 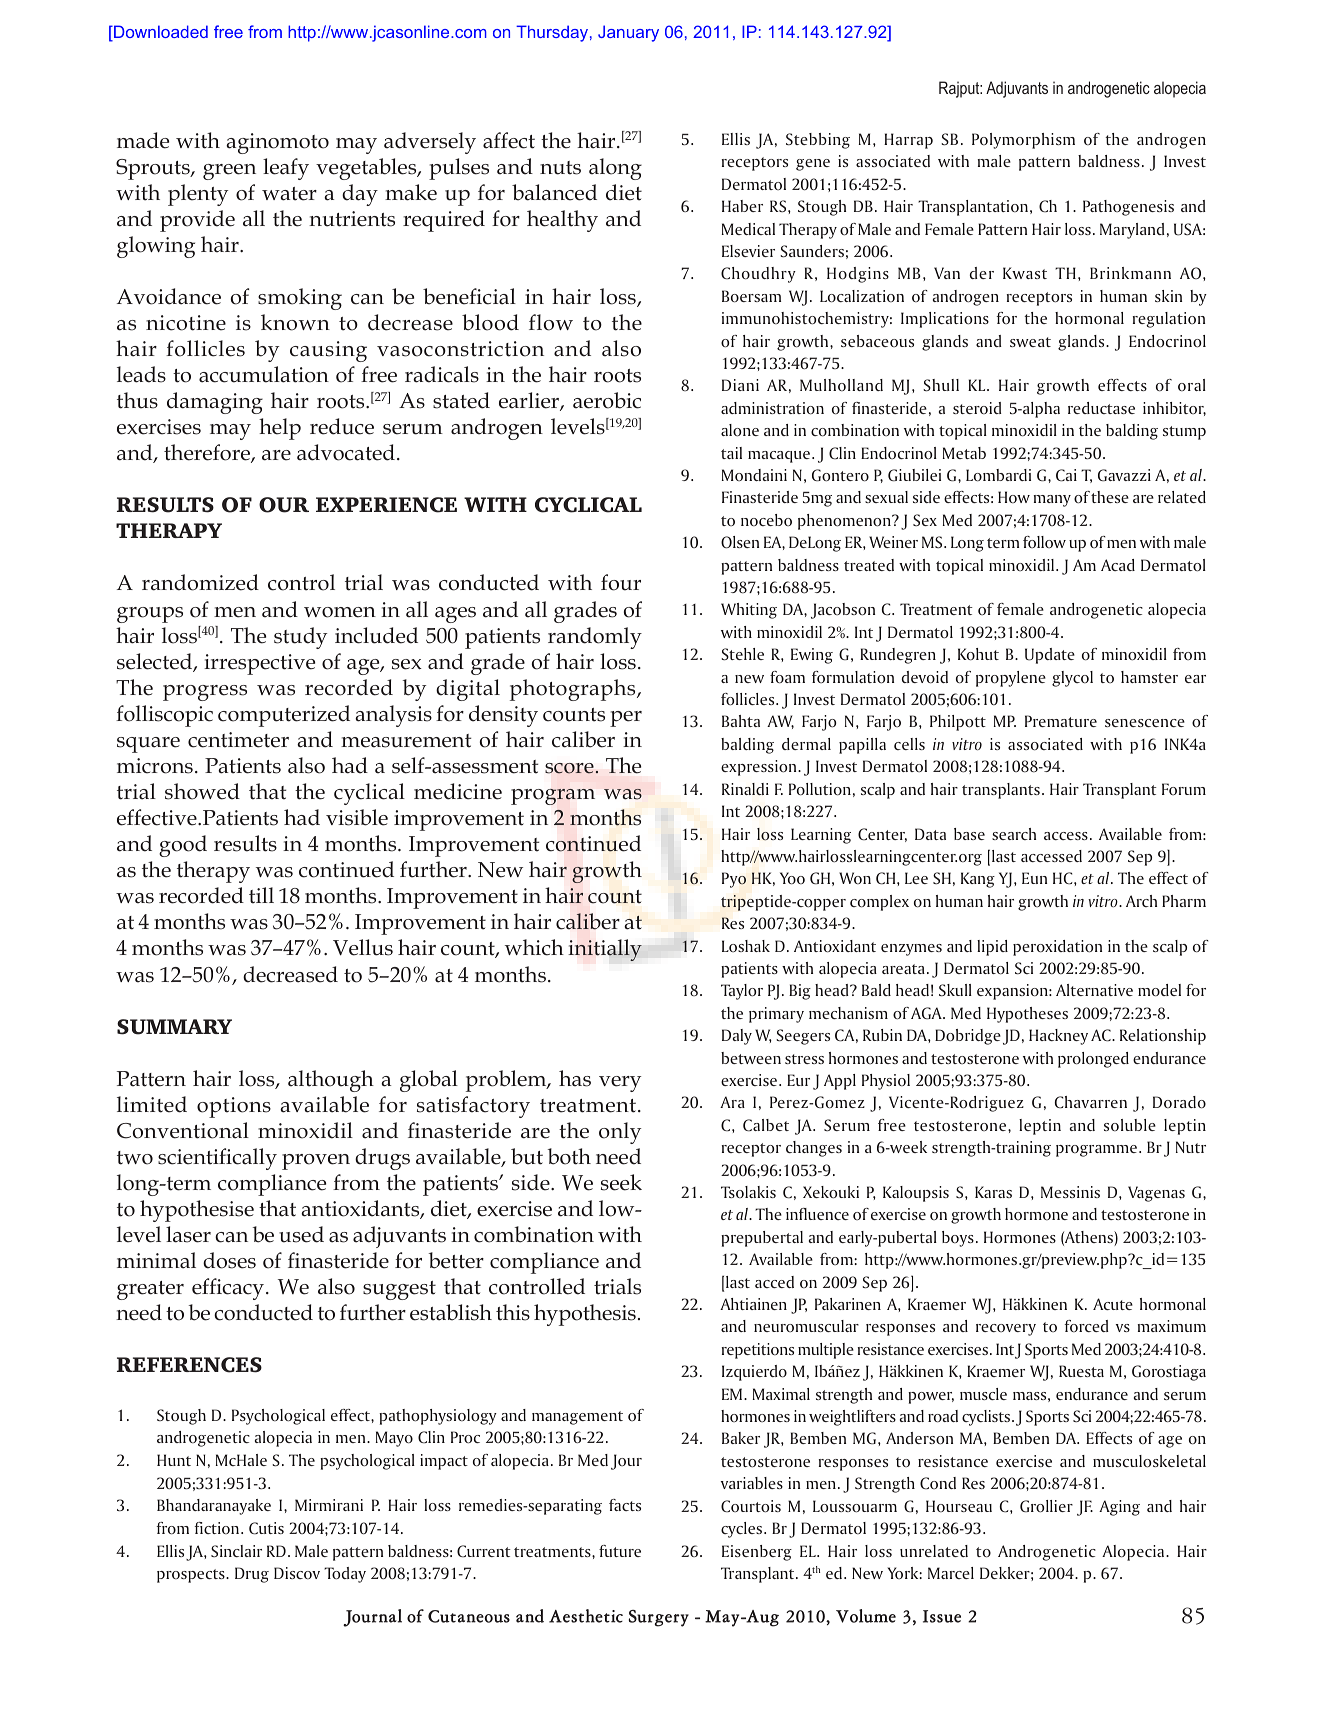 What do you see at coordinates (1034, 878) in the screenshot?
I see `Eun` at bounding box center [1034, 878].
